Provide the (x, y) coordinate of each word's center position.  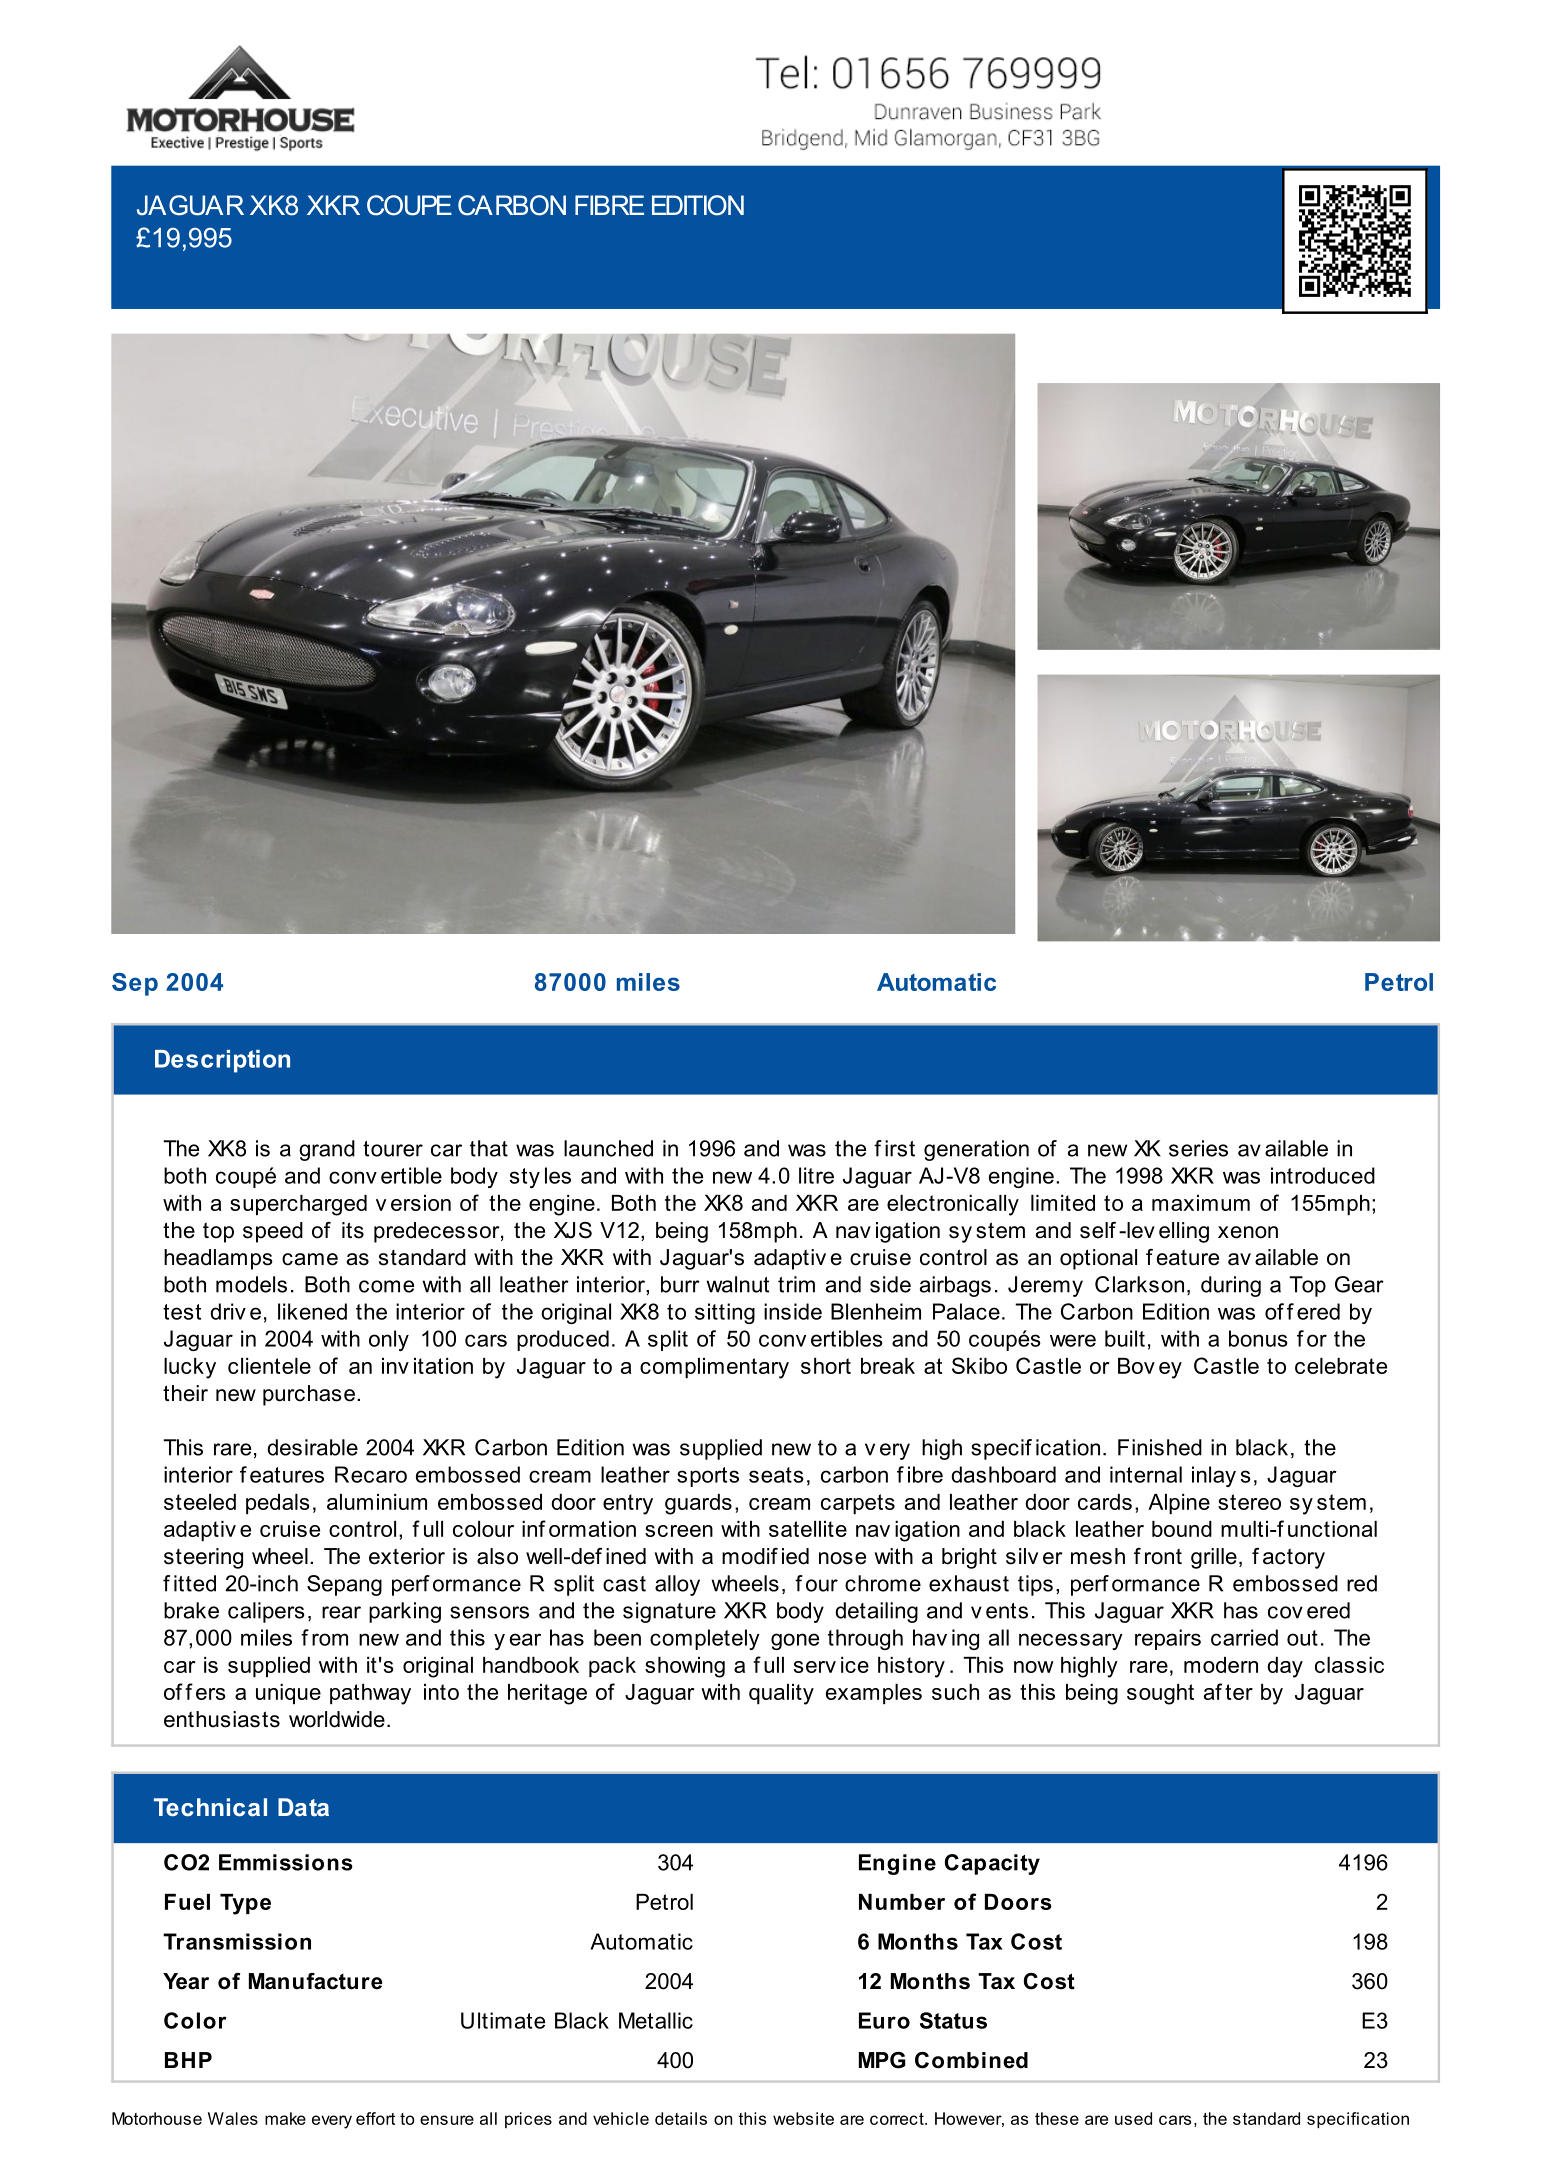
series (1198, 1148)
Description (222, 1061)
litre (816, 1175)
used (1133, 2118)
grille (1214, 1558)
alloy (677, 1585)
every (332, 2122)
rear (341, 1612)
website (803, 2118)
